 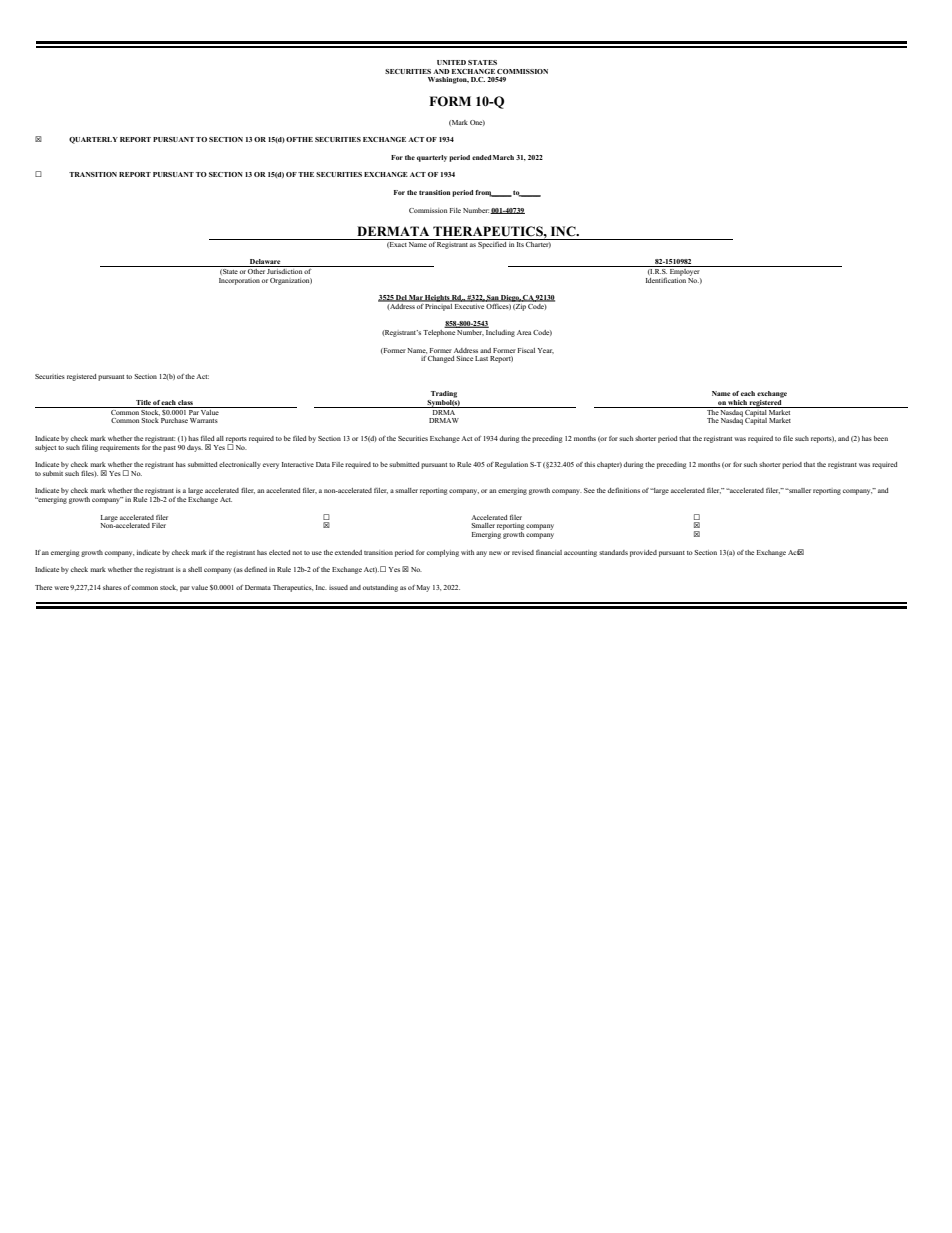 I want to click on shell, so click(x=195, y=569).
